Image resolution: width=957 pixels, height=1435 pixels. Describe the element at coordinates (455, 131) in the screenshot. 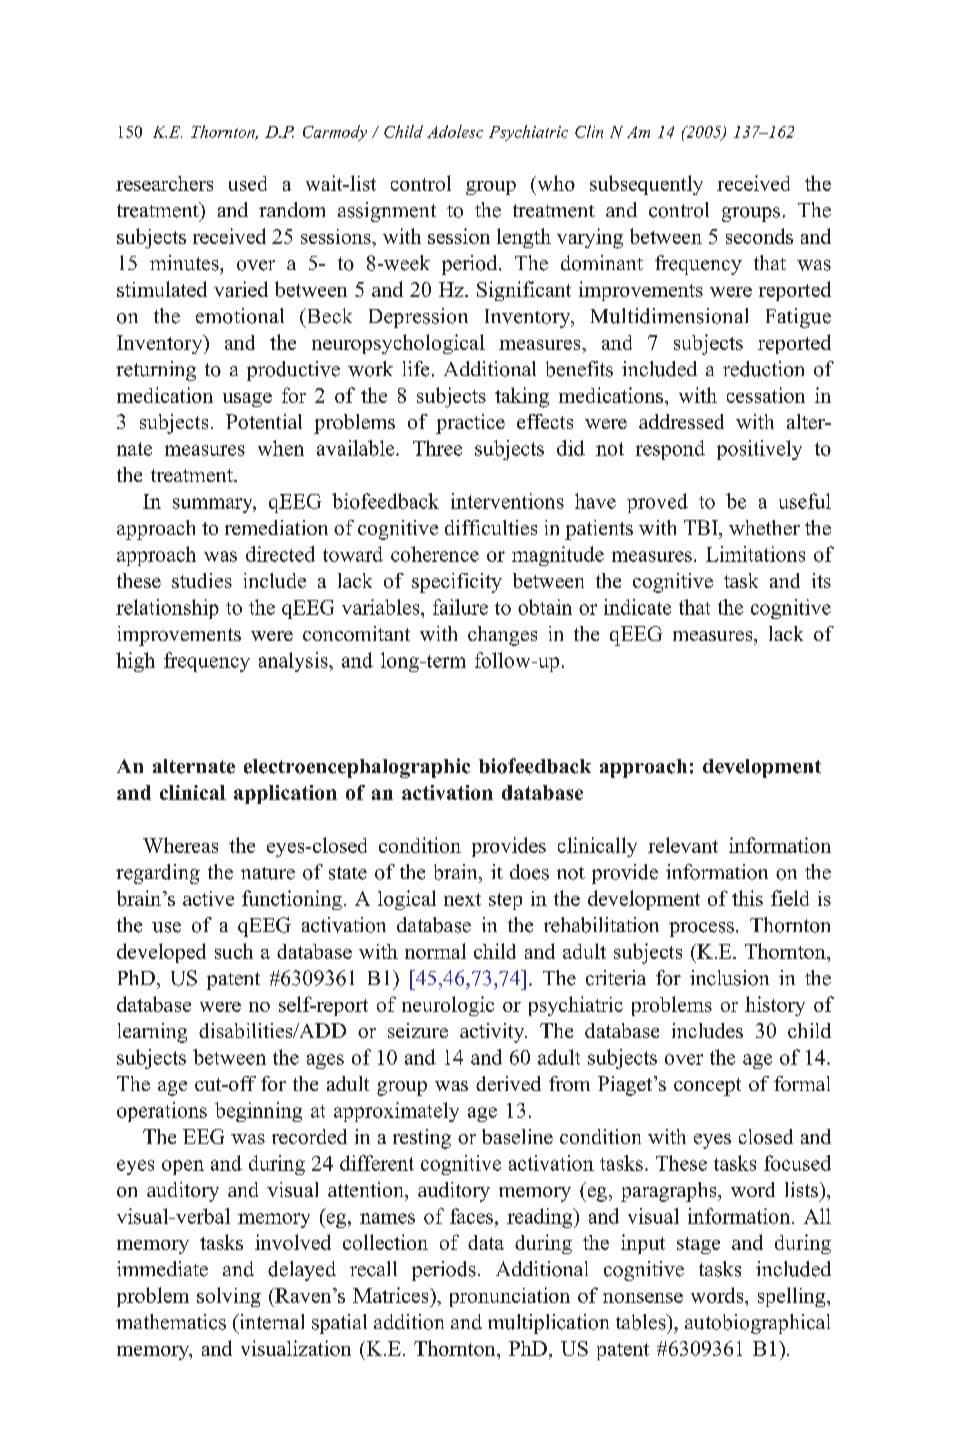

I see `Adolesc` at that location.
